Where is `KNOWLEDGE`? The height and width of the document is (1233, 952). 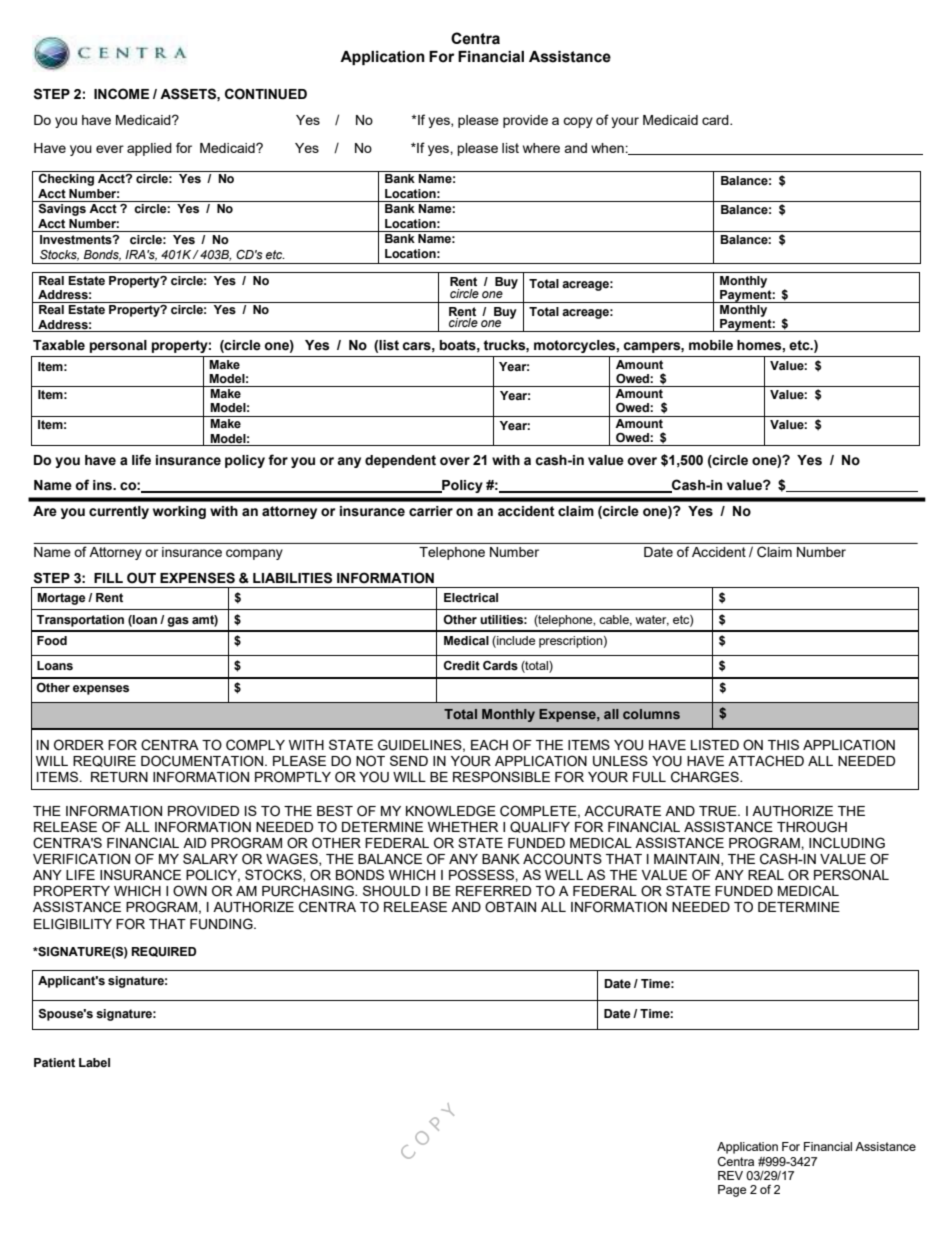 KNOWLEDGE is located at coordinates (451, 811).
